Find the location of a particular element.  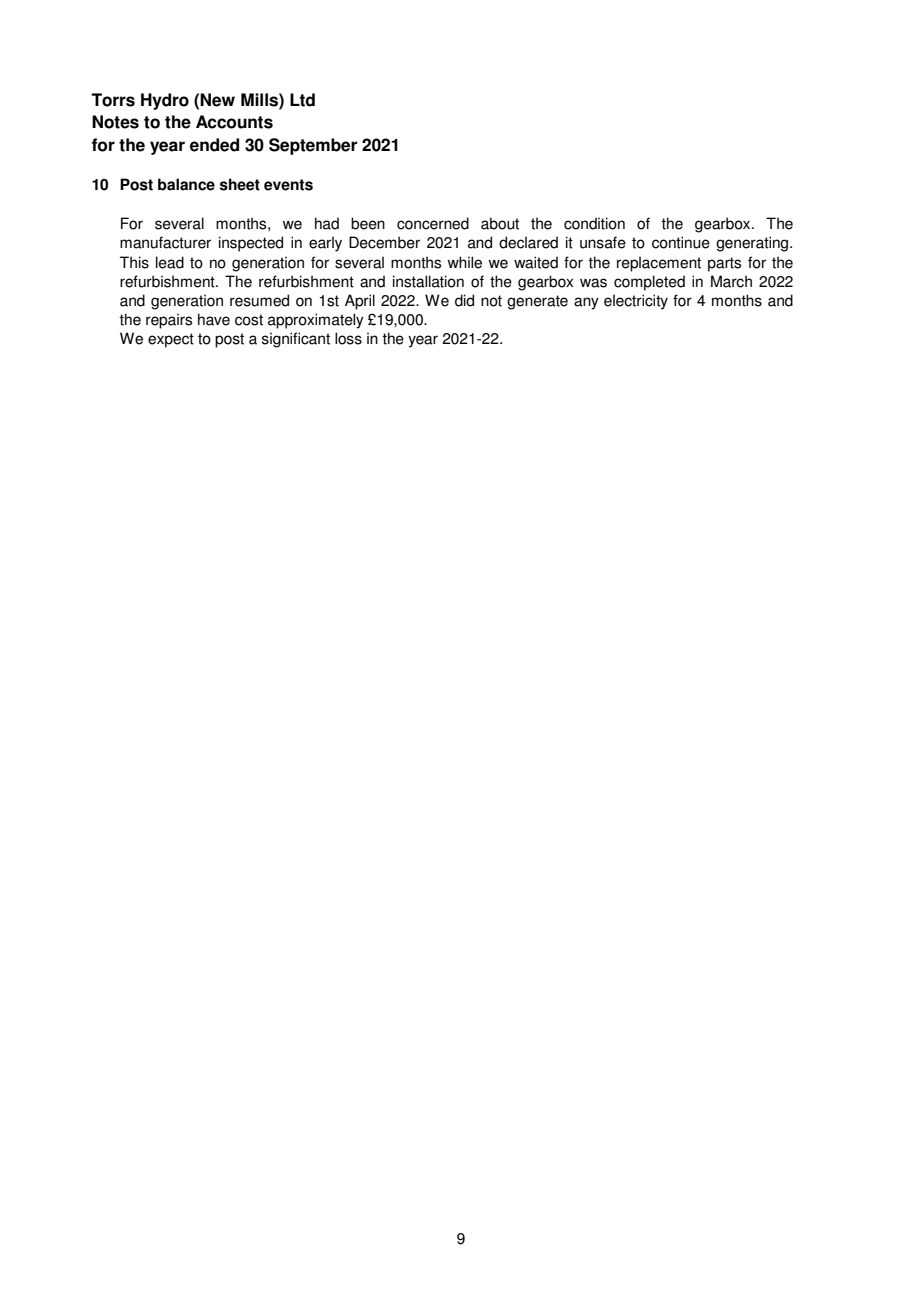

loss is located at coordinates (348, 338).
